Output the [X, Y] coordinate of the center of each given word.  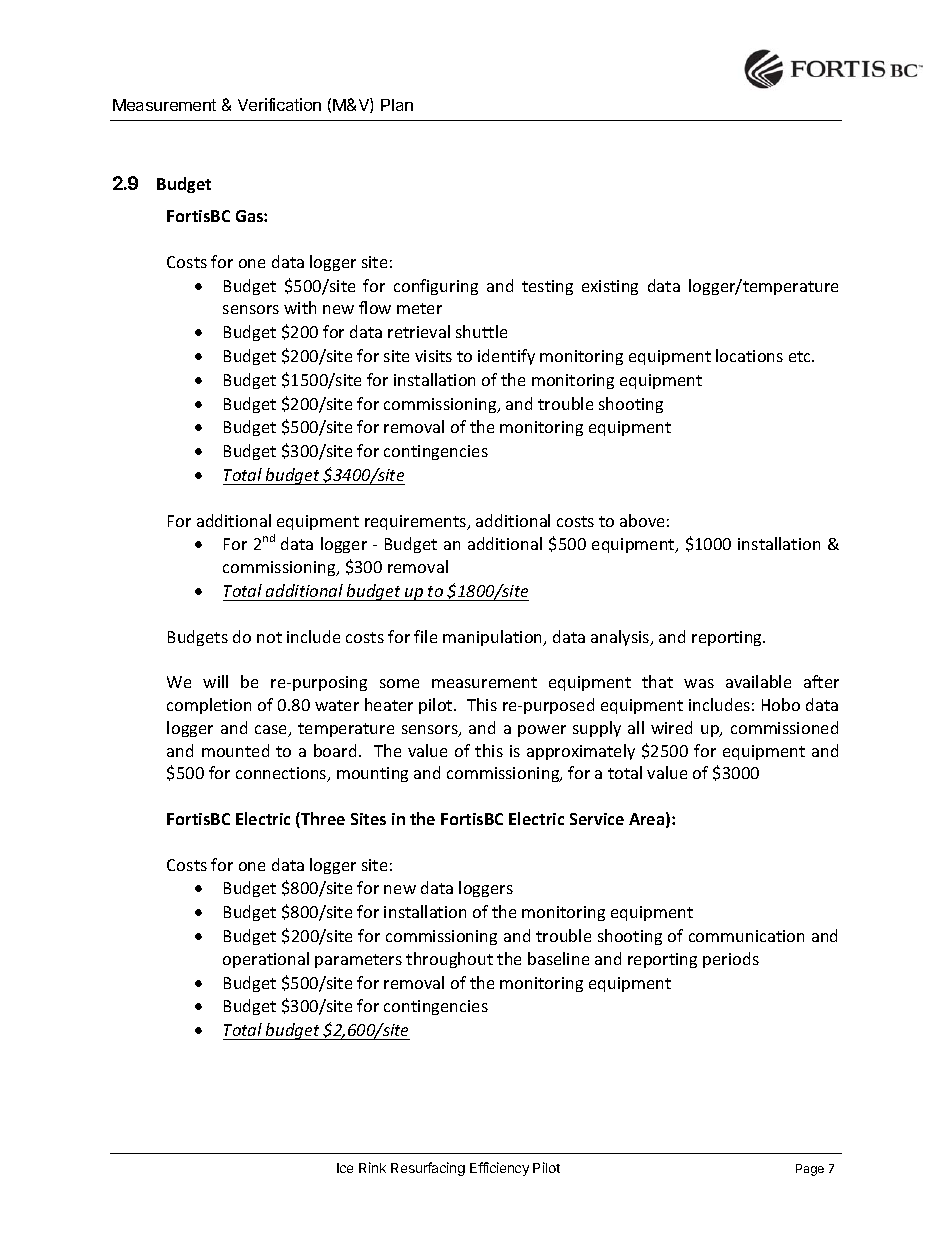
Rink [372, 1167]
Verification [279, 104]
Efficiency [499, 1169]
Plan [397, 105]
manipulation [494, 638]
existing [610, 287]
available [758, 681]
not [269, 637]
